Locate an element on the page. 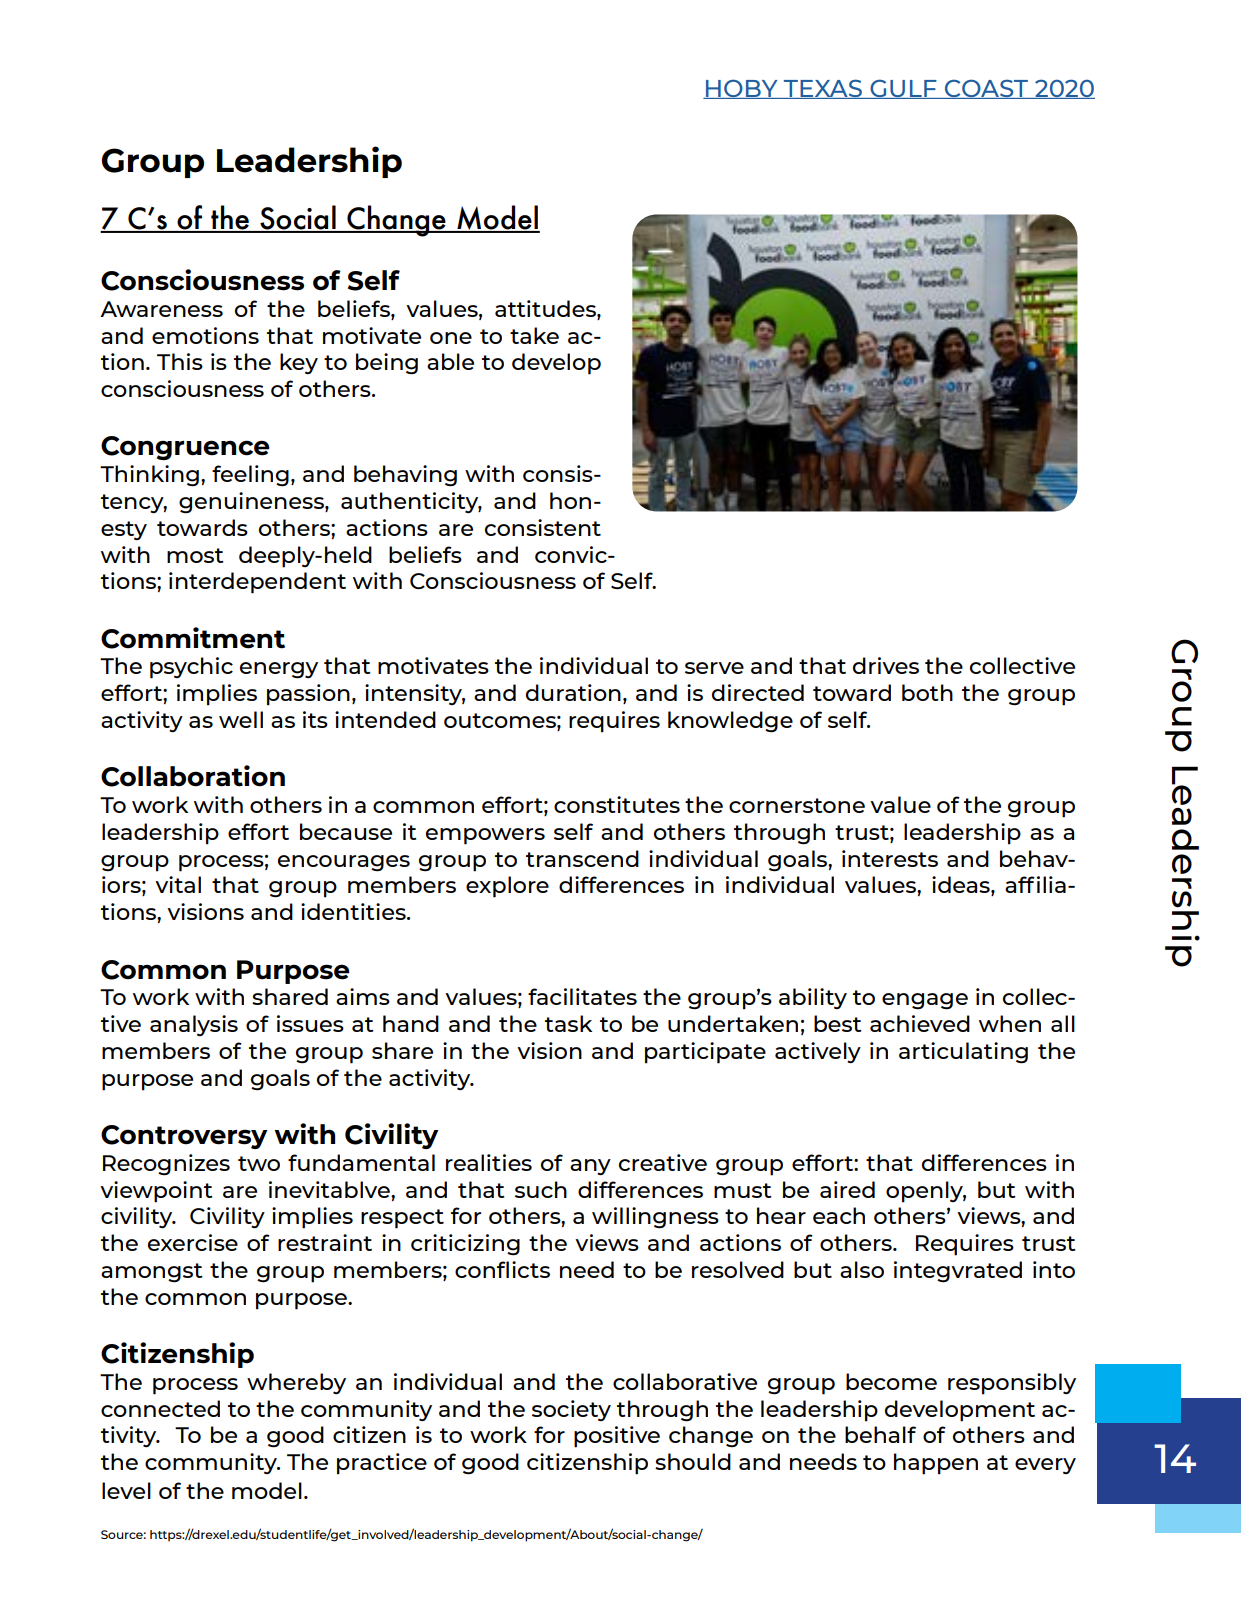 The height and width of the image is (1606, 1241). serve is located at coordinates (714, 668).
